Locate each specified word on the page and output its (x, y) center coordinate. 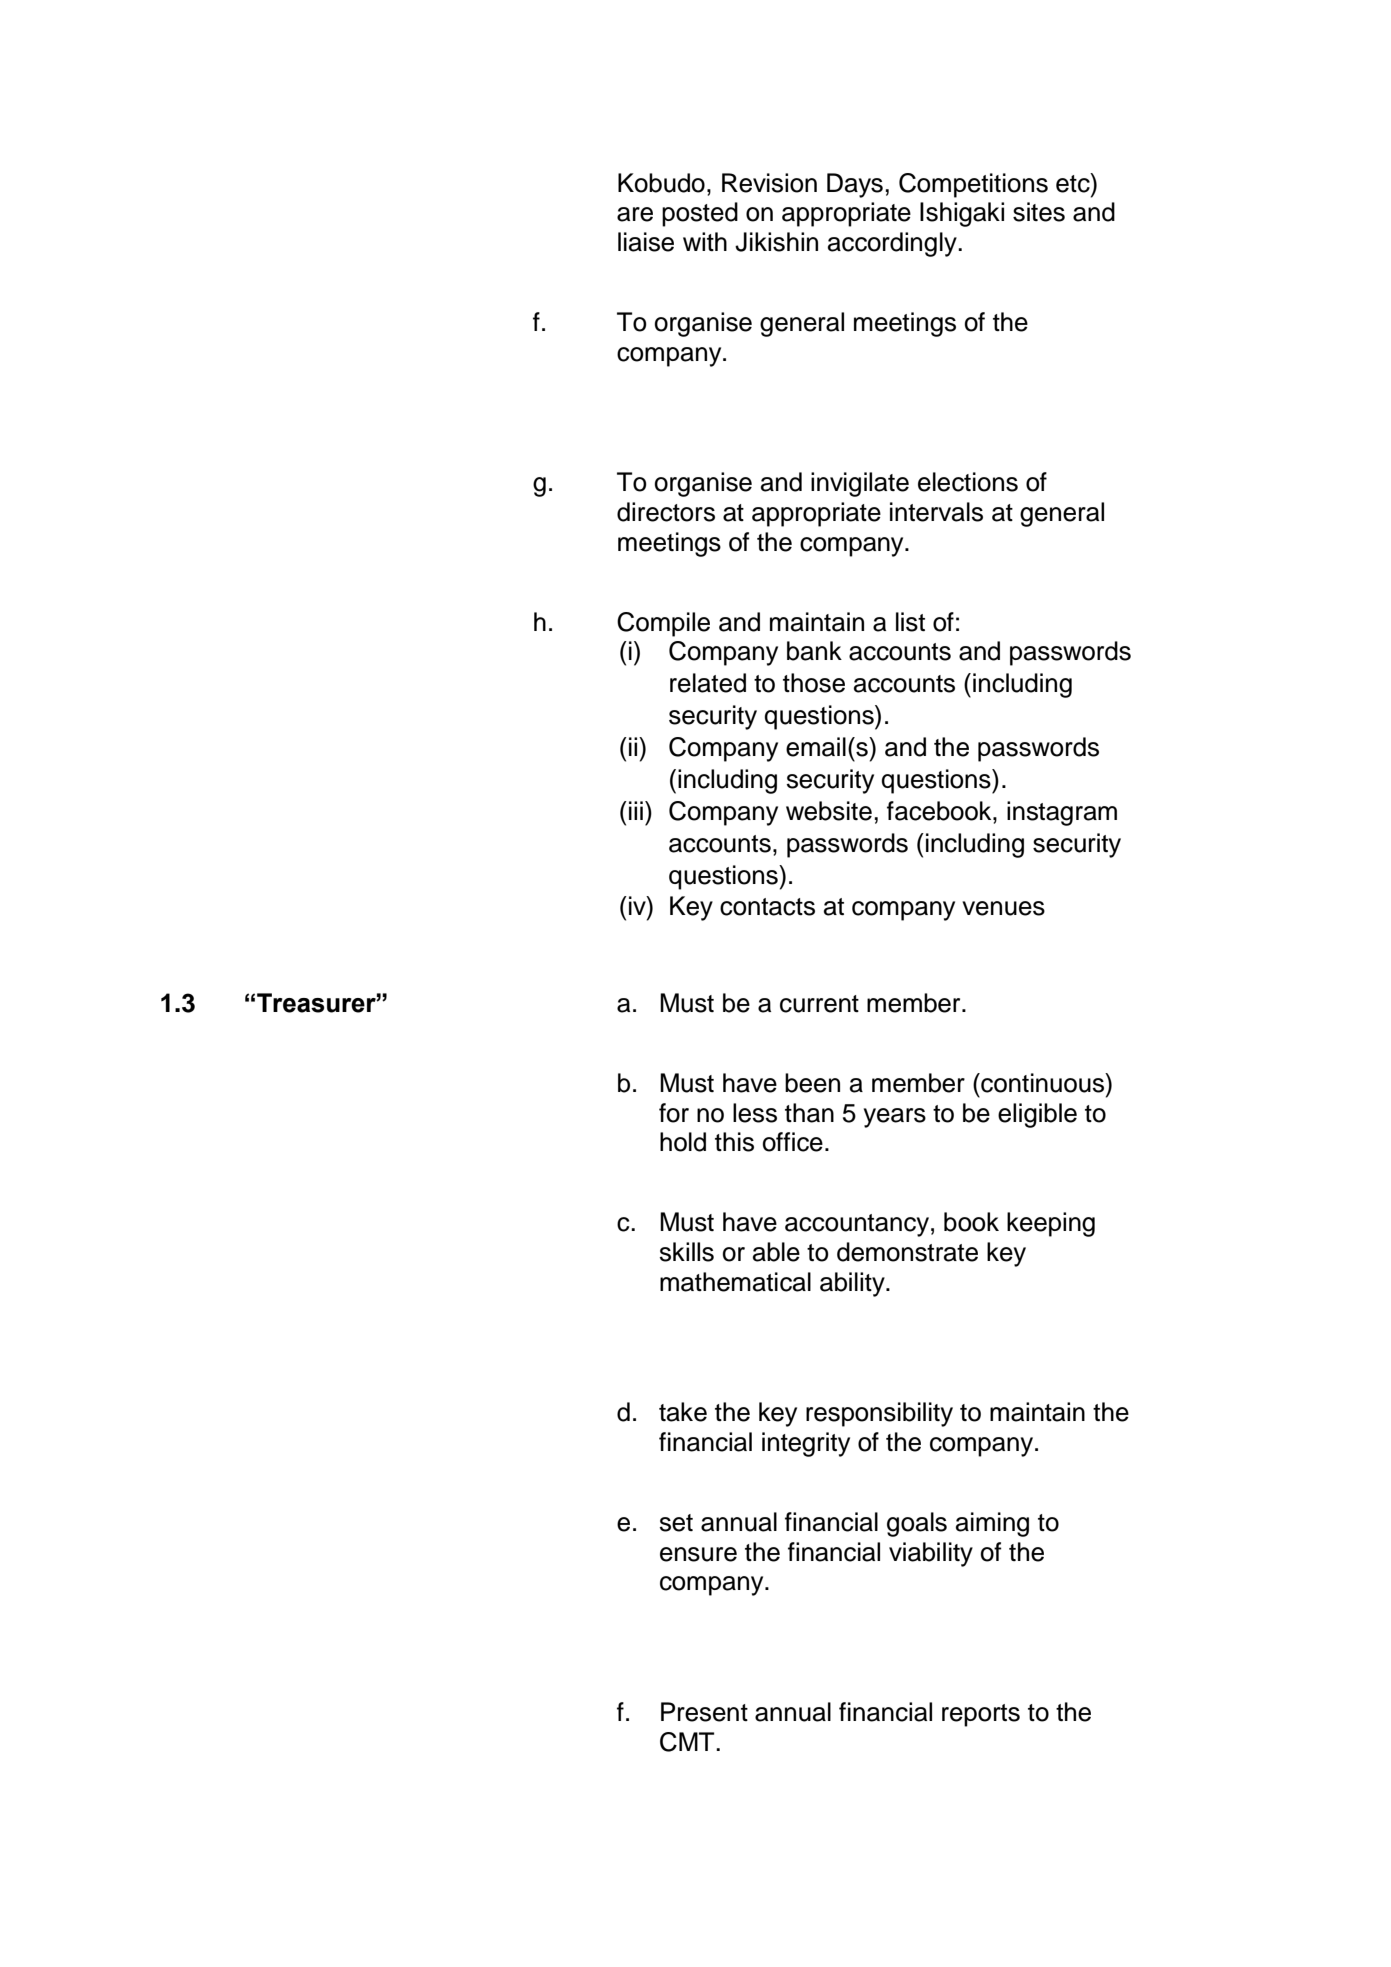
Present (704, 1712)
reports (981, 1715)
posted (700, 214)
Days (855, 185)
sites (1039, 212)
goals (917, 1524)
